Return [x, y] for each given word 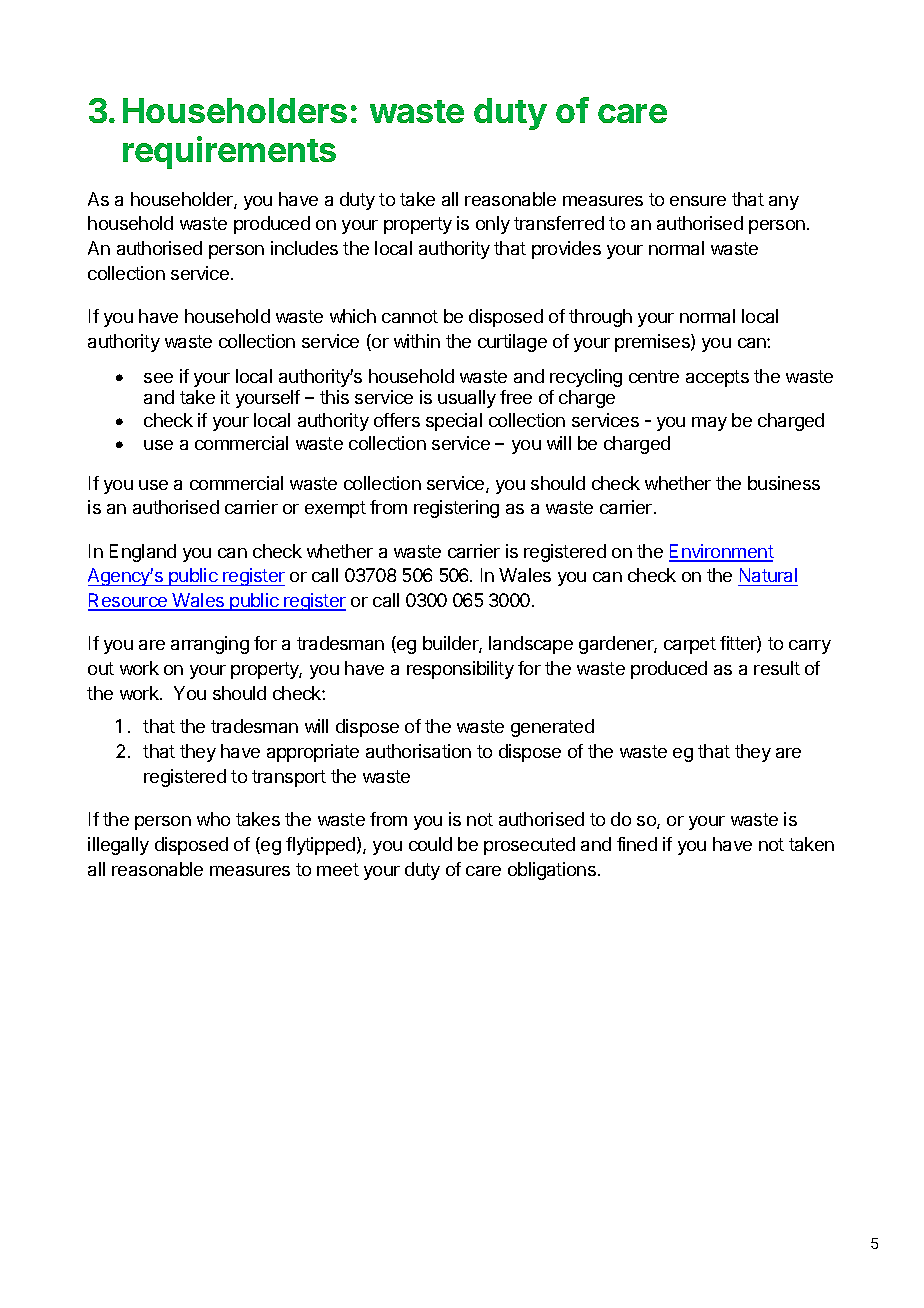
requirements [229, 152]
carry [810, 647]
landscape [531, 645]
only [493, 225]
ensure [698, 201]
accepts [717, 378]
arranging [210, 645]
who [213, 819]
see [158, 378]
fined [637, 844]
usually [467, 399]
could [430, 844]
